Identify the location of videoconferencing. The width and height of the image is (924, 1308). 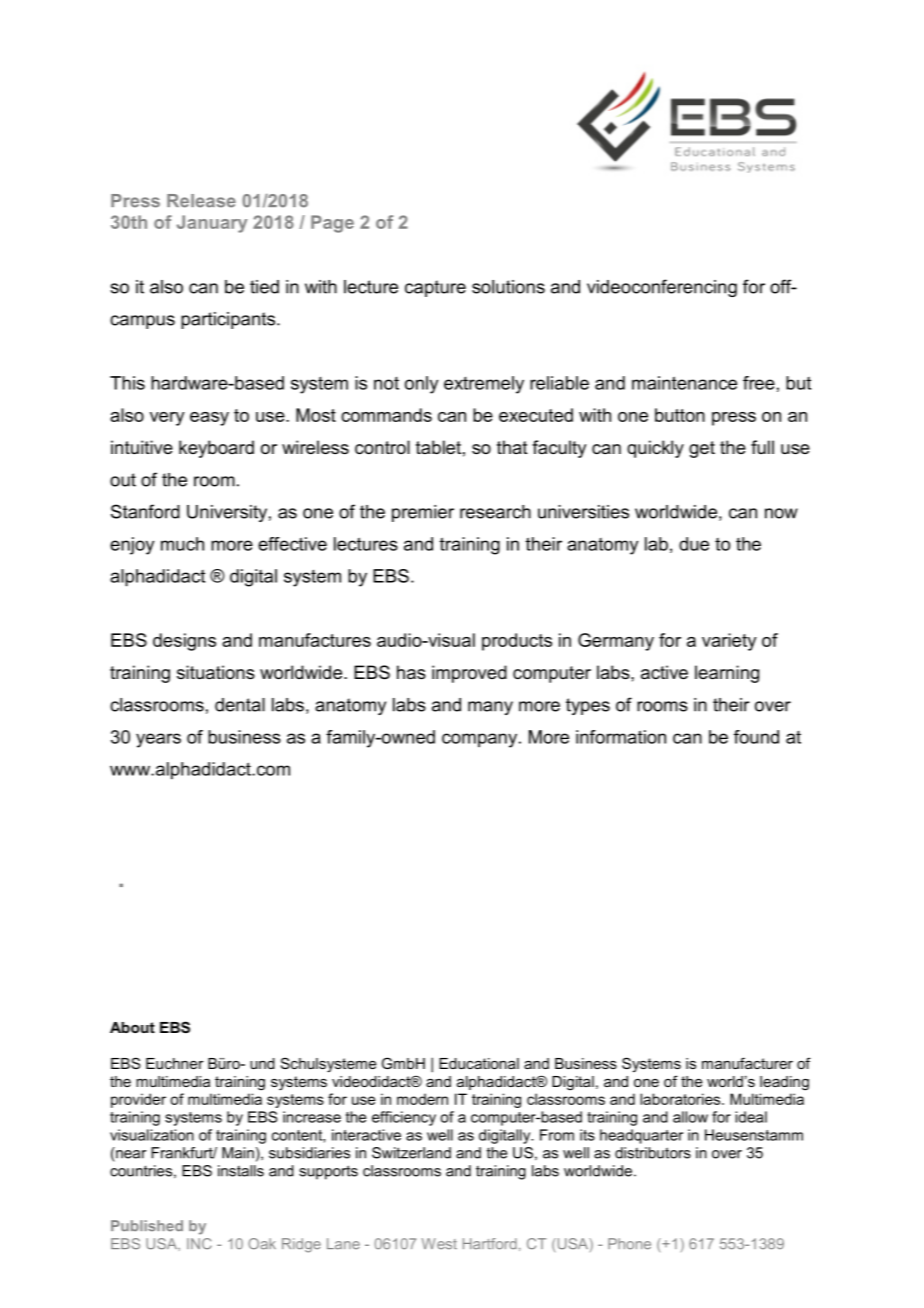
(662, 288).
